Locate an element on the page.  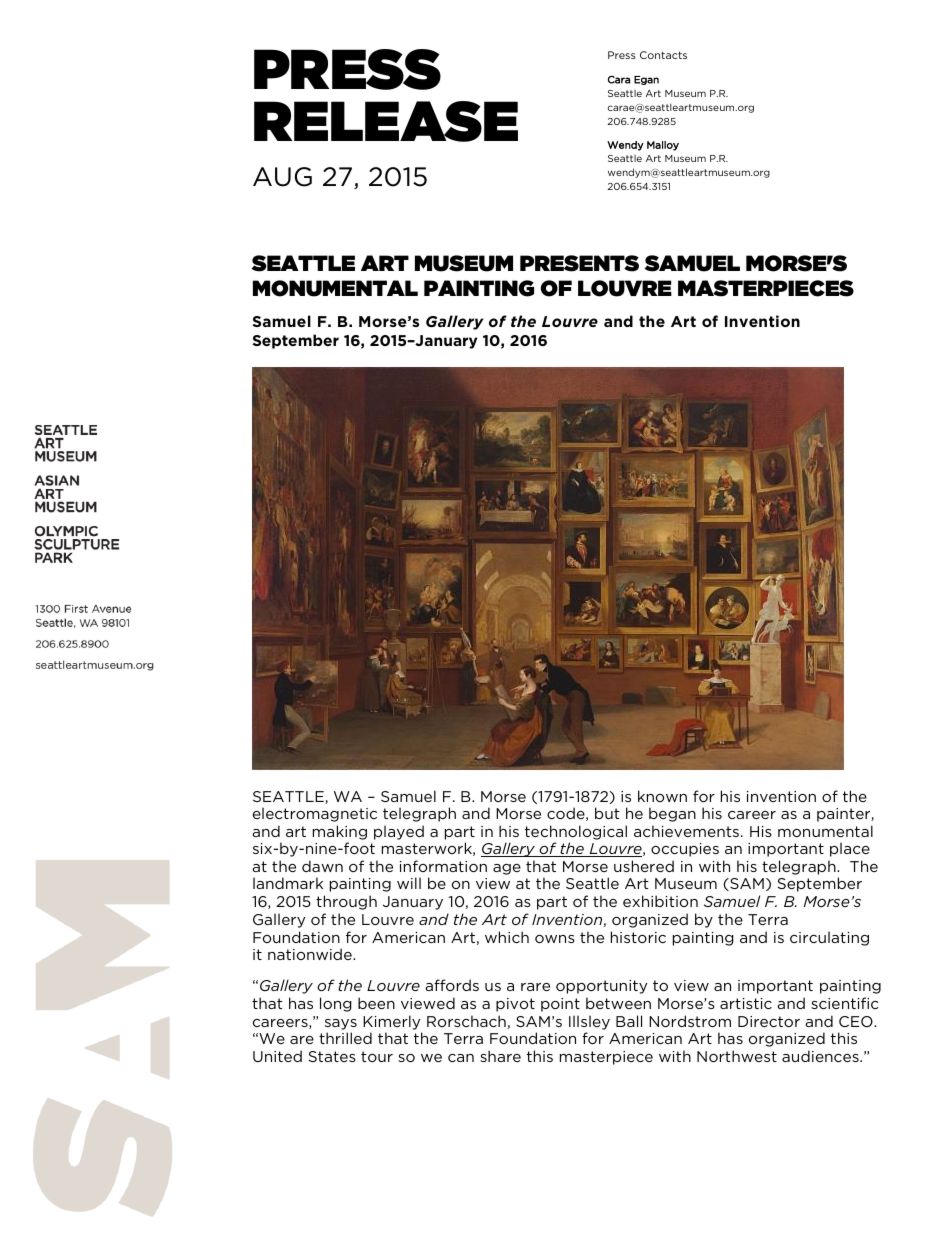
known is located at coordinates (662, 796).
